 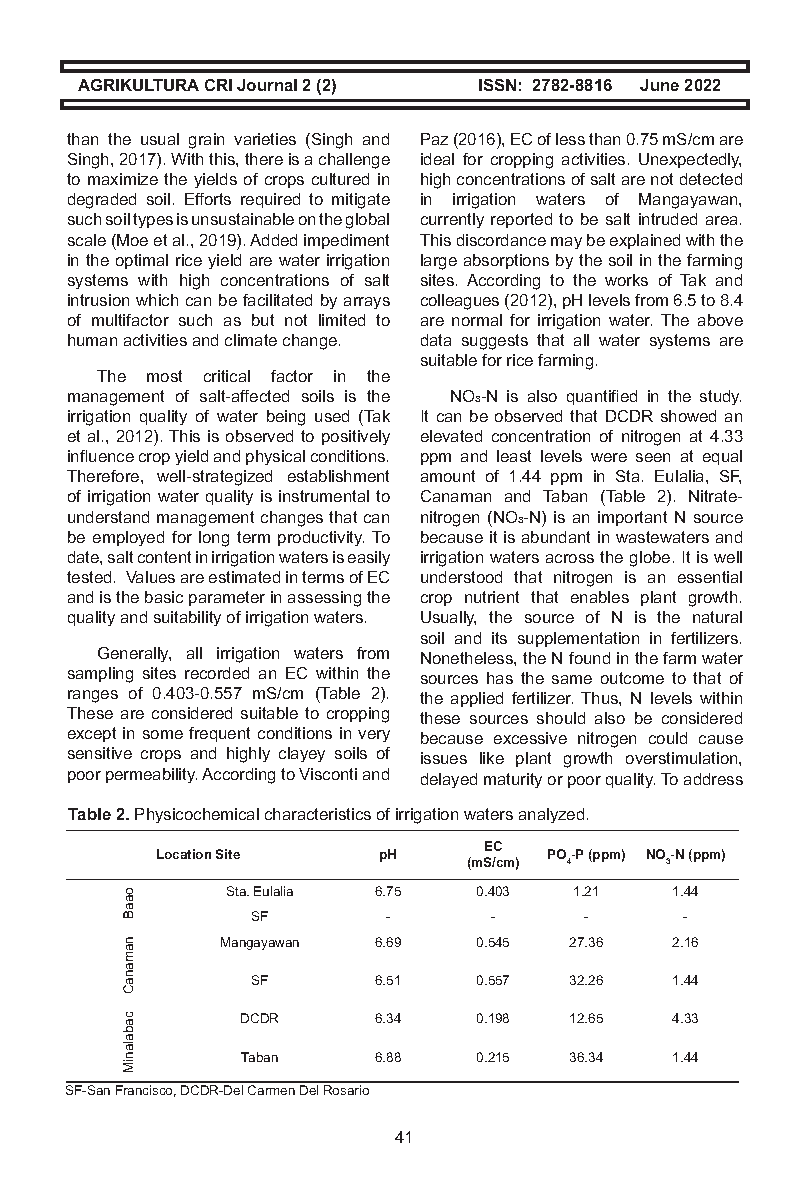 What do you see at coordinates (206, 141) in the image?
I see `grain` at bounding box center [206, 141].
